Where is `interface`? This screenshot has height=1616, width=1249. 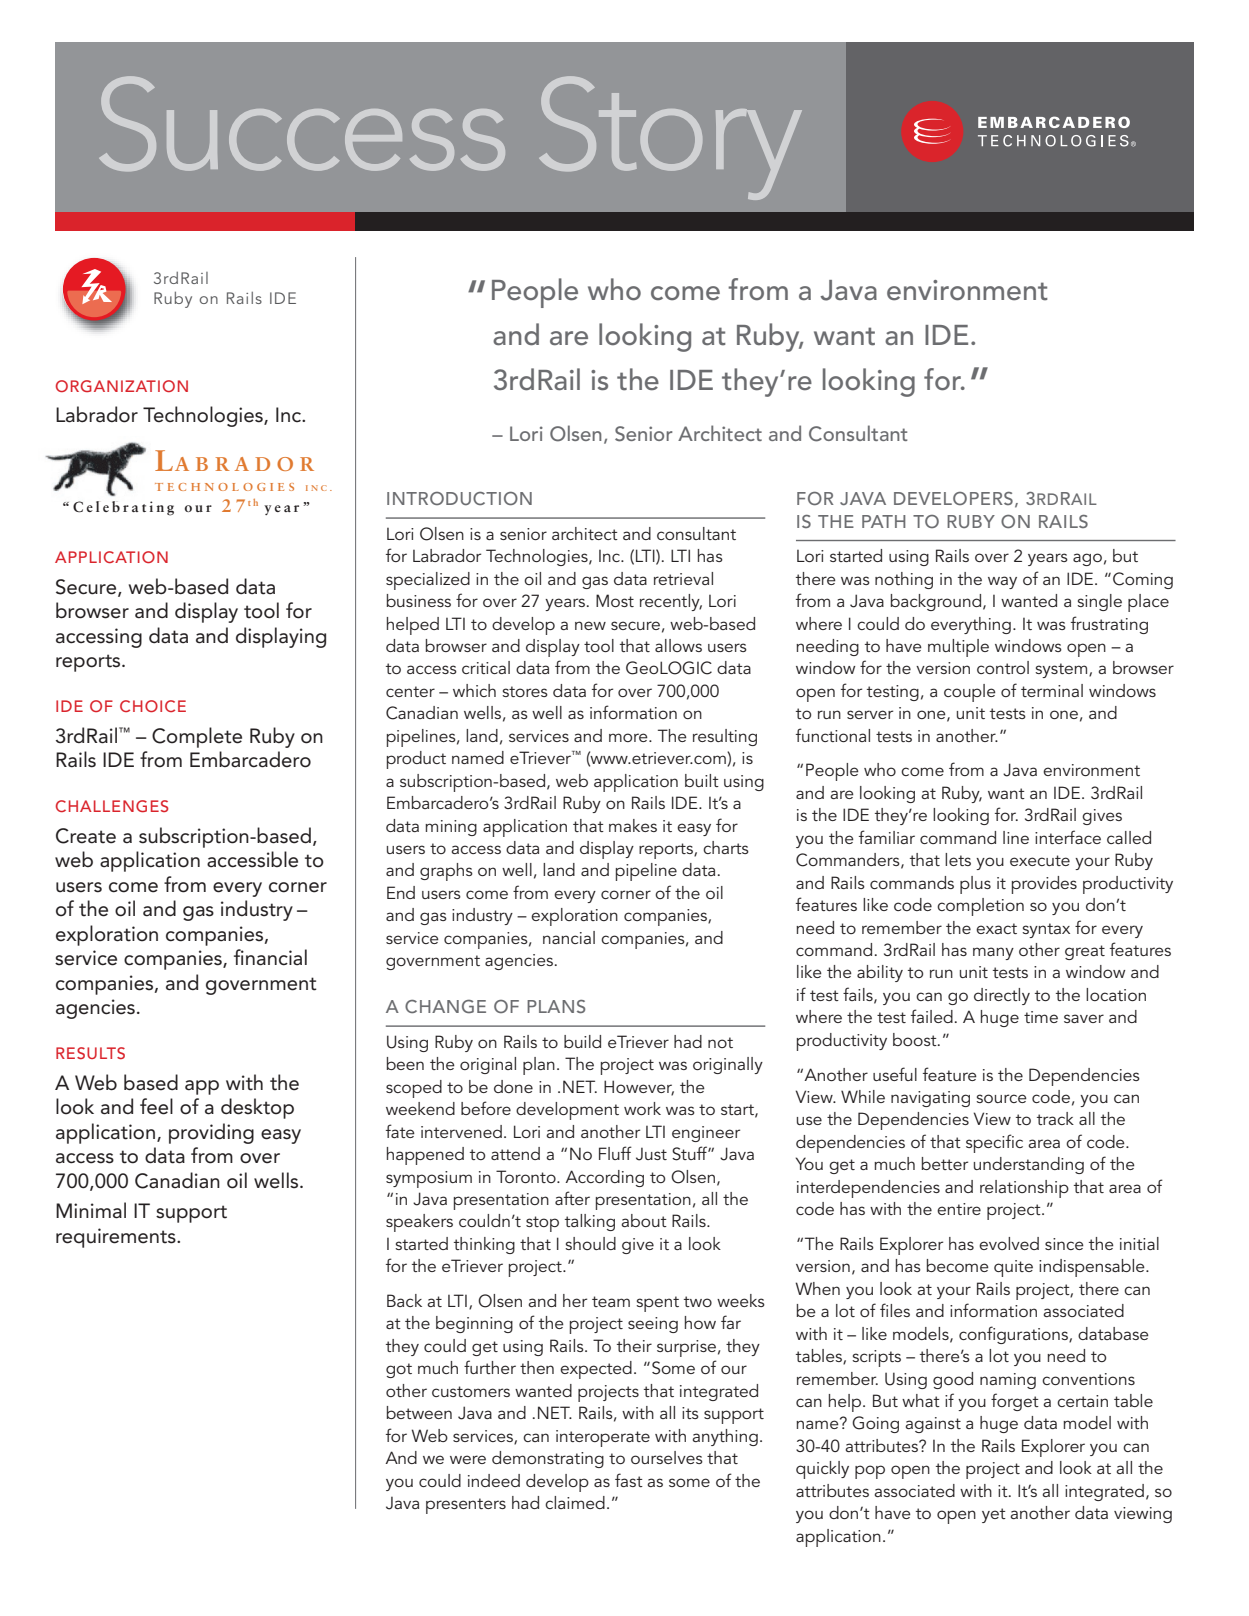 interface is located at coordinates (1068, 837).
